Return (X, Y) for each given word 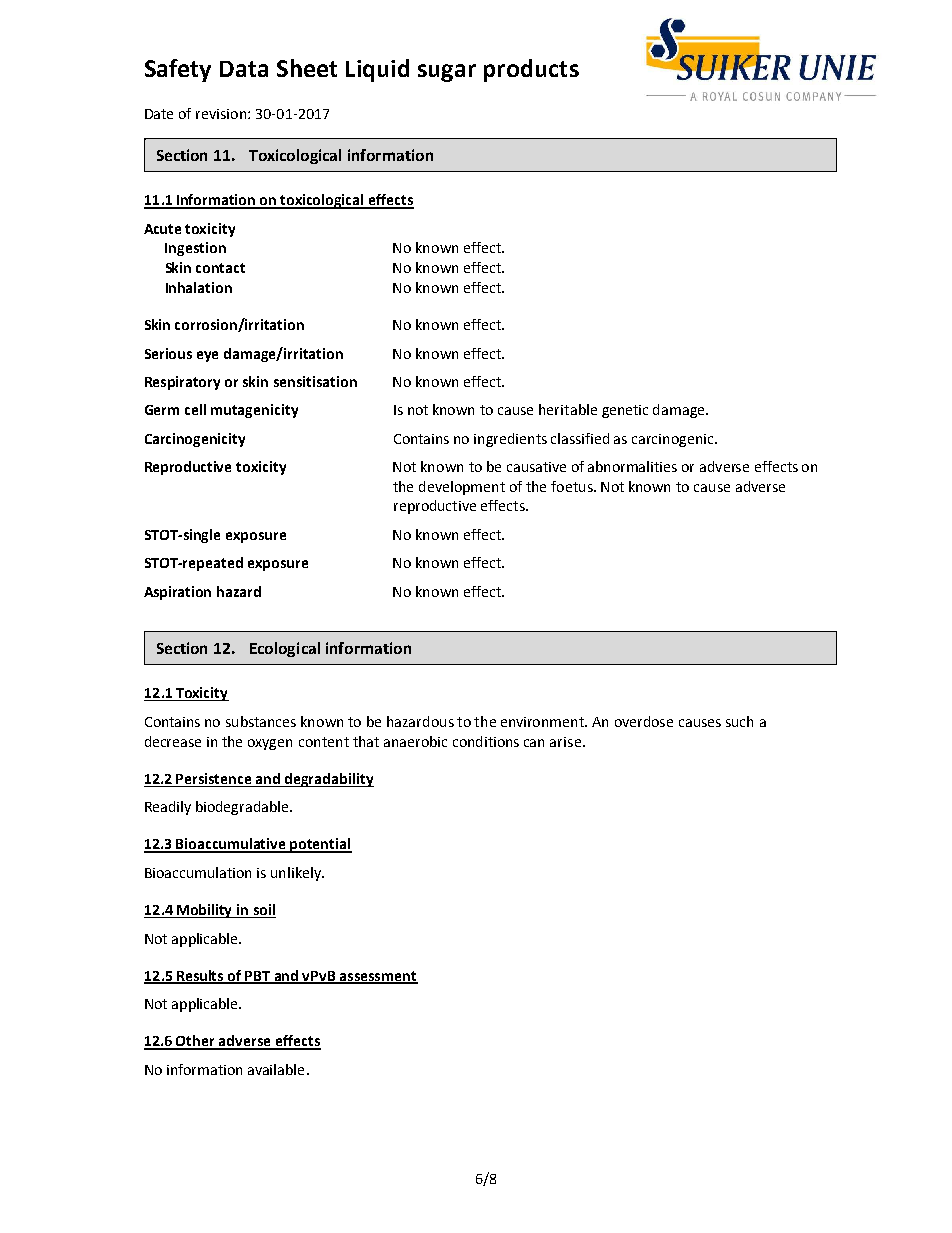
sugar (447, 73)
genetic (625, 411)
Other (196, 1042)
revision (221, 114)
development (462, 488)
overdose (644, 721)
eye (207, 356)
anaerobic (415, 741)
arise (565, 742)
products (531, 70)
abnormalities (632, 466)
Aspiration (177, 593)
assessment (378, 977)
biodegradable (243, 808)
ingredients (510, 440)
